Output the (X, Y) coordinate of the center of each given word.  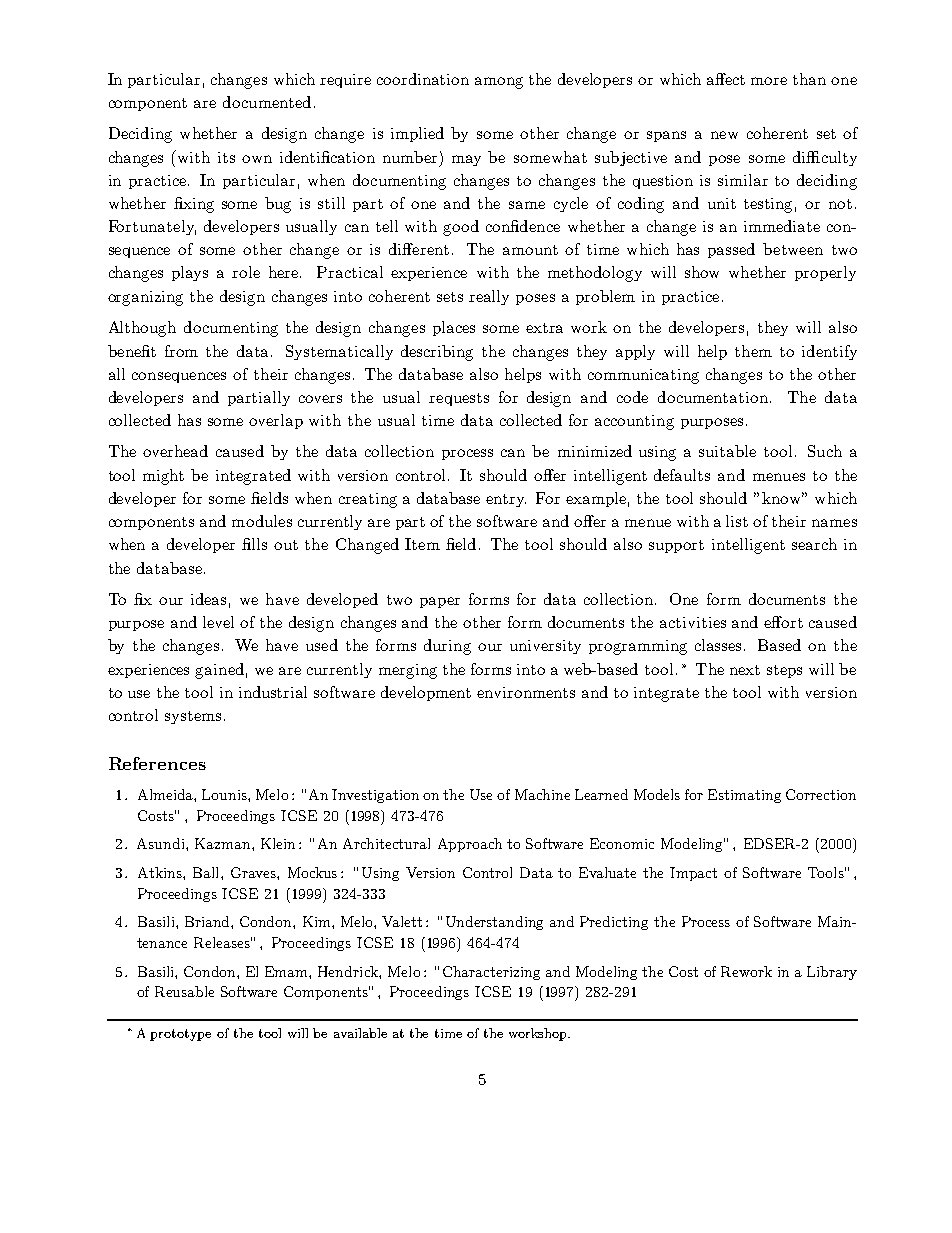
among (499, 83)
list (737, 521)
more (769, 81)
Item (422, 544)
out (286, 545)
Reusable (184, 991)
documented (267, 102)
